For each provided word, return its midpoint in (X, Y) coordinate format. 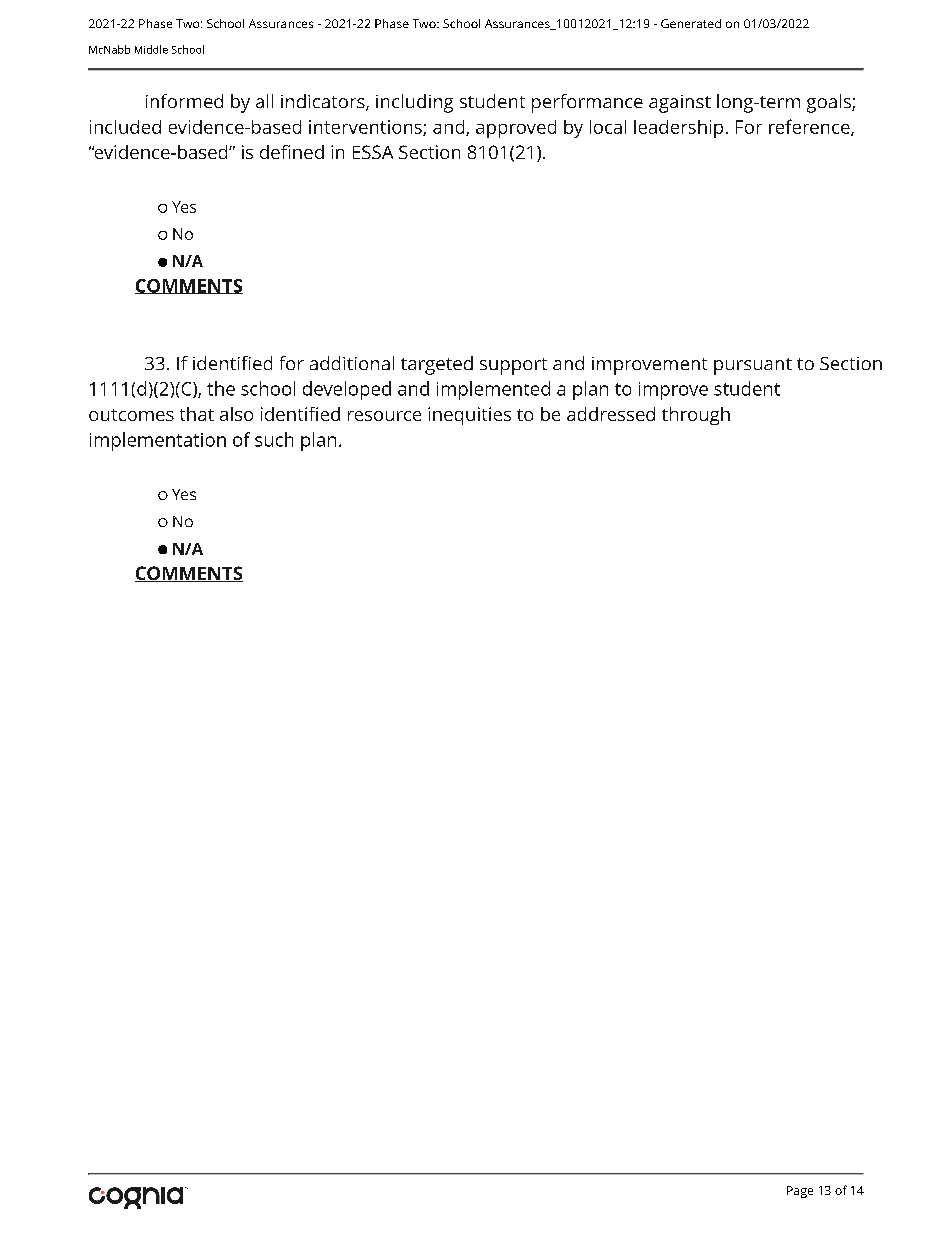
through (696, 416)
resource (384, 416)
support (513, 366)
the (221, 388)
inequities (469, 416)
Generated (691, 23)
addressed (611, 414)
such (274, 439)
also (236, 414)
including (414, 103)
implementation (158, 441)
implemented (493, 390)
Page (800, 1192)
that (197, 414)
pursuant (753, 366)
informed (184, 101)
